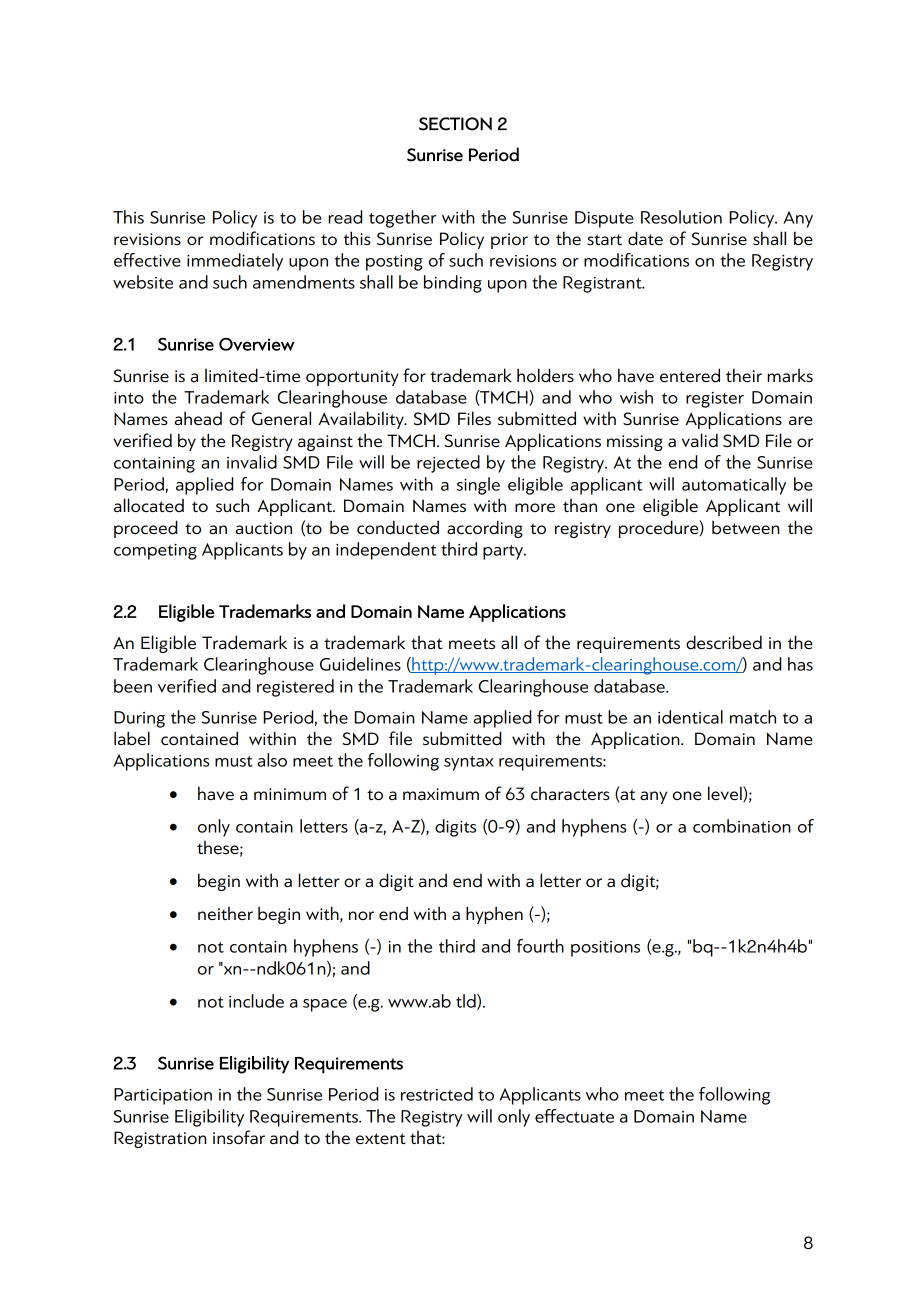  What do you see at coordinates (574, 1116) in the image?
I see `effectuate` at bounding box center [574, 1116].
